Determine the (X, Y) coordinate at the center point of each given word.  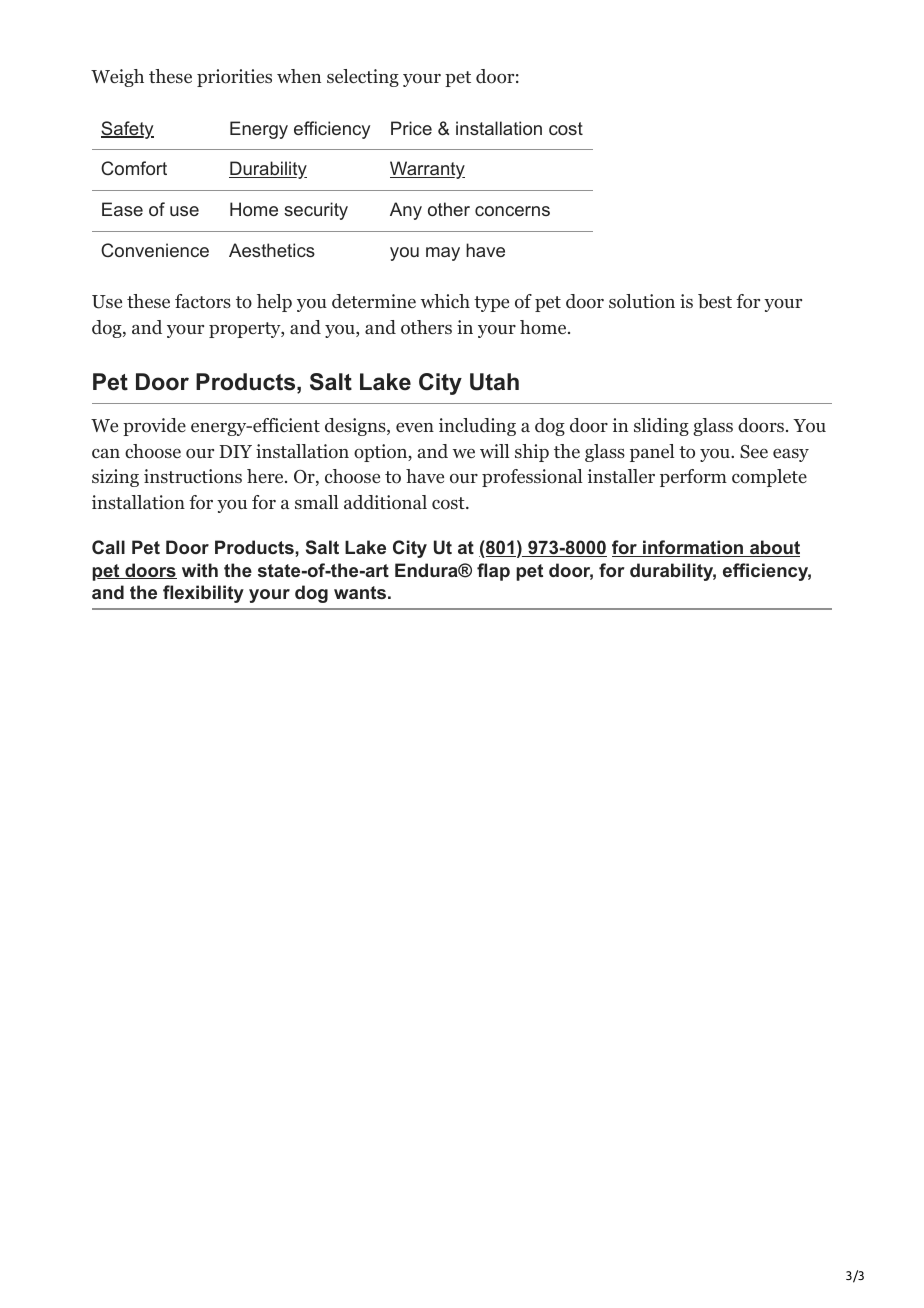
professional (532, 478)
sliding (661, 427)
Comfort (134, 168)
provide (154, 427)
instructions (193, 476)
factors (203, 301)
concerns (512, 211)
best (715, 301)
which (445, 301)
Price (411, 128)
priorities (234, 78)
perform (693, 478)
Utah (494, 382)
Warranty (427, 170)
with (200, 570)
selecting (363, 78)
